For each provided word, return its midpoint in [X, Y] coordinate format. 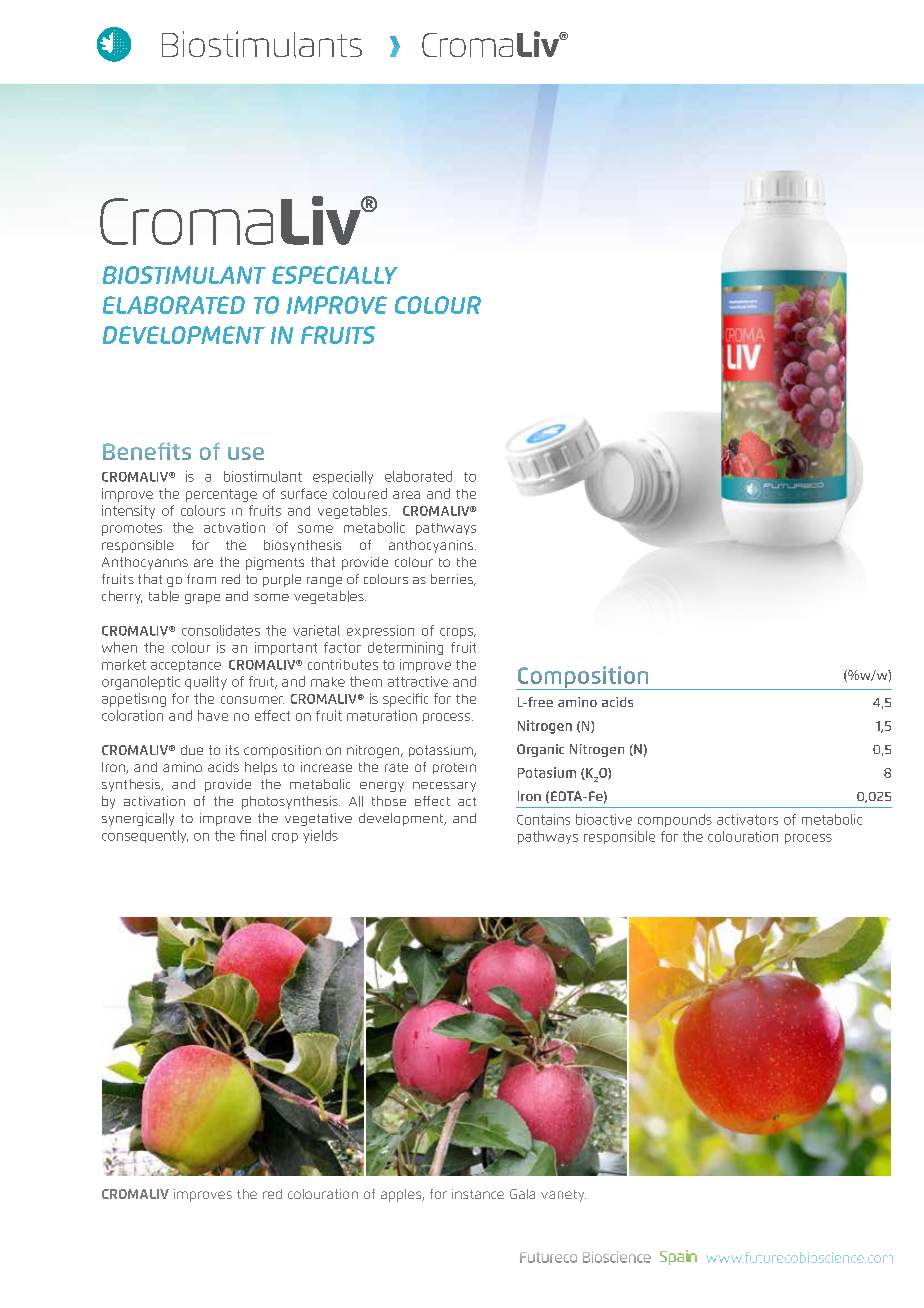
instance [478, 1194]
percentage [221, 495]
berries [453, 580]
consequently [145, 836]
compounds [675, 820]
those [389, 801]
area [406, 495]
